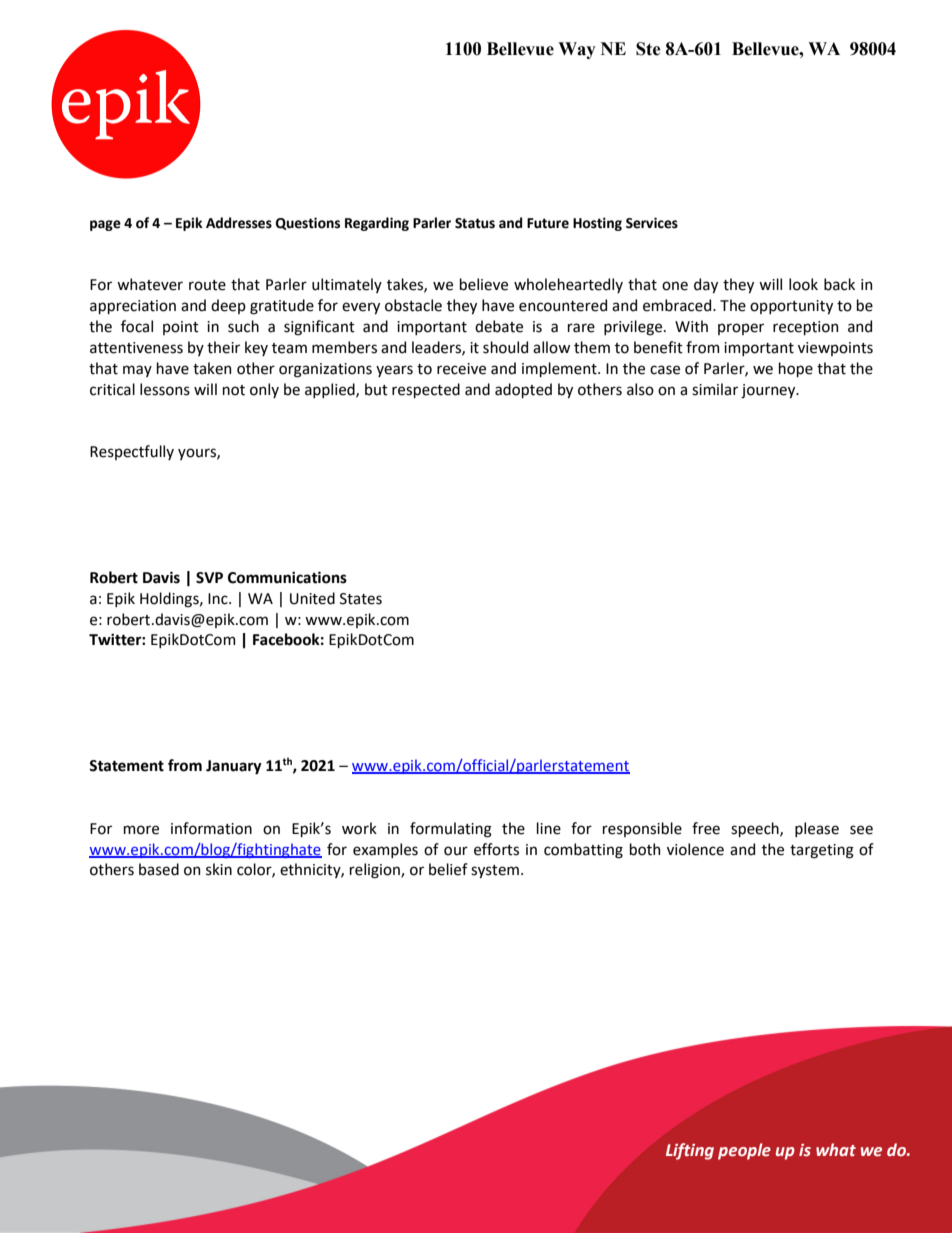 This screenshot has width=952, height=1233. I want to click on journey, so click(769, 391).
